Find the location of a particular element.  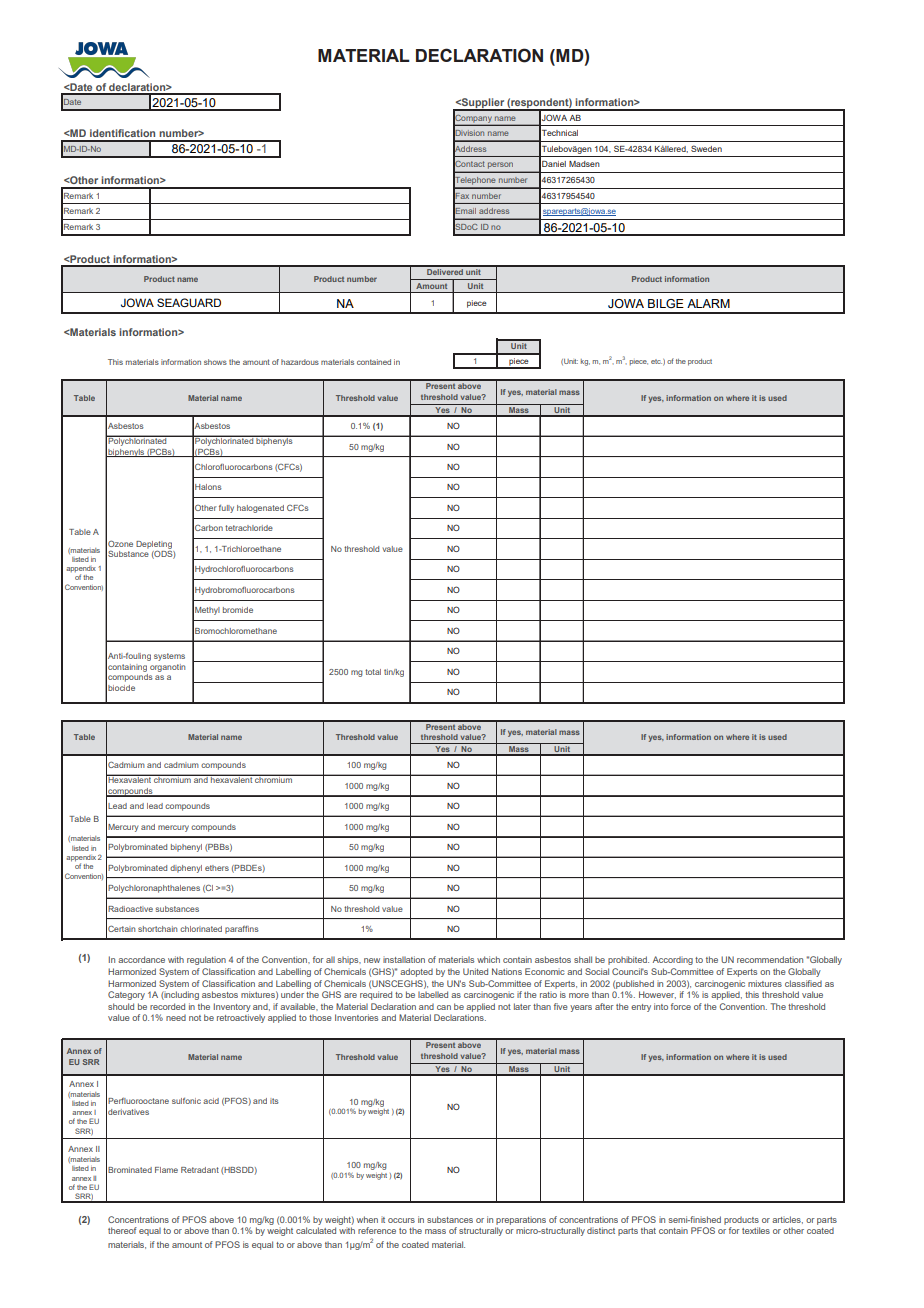

etc is located at coordinates (656, 361).
